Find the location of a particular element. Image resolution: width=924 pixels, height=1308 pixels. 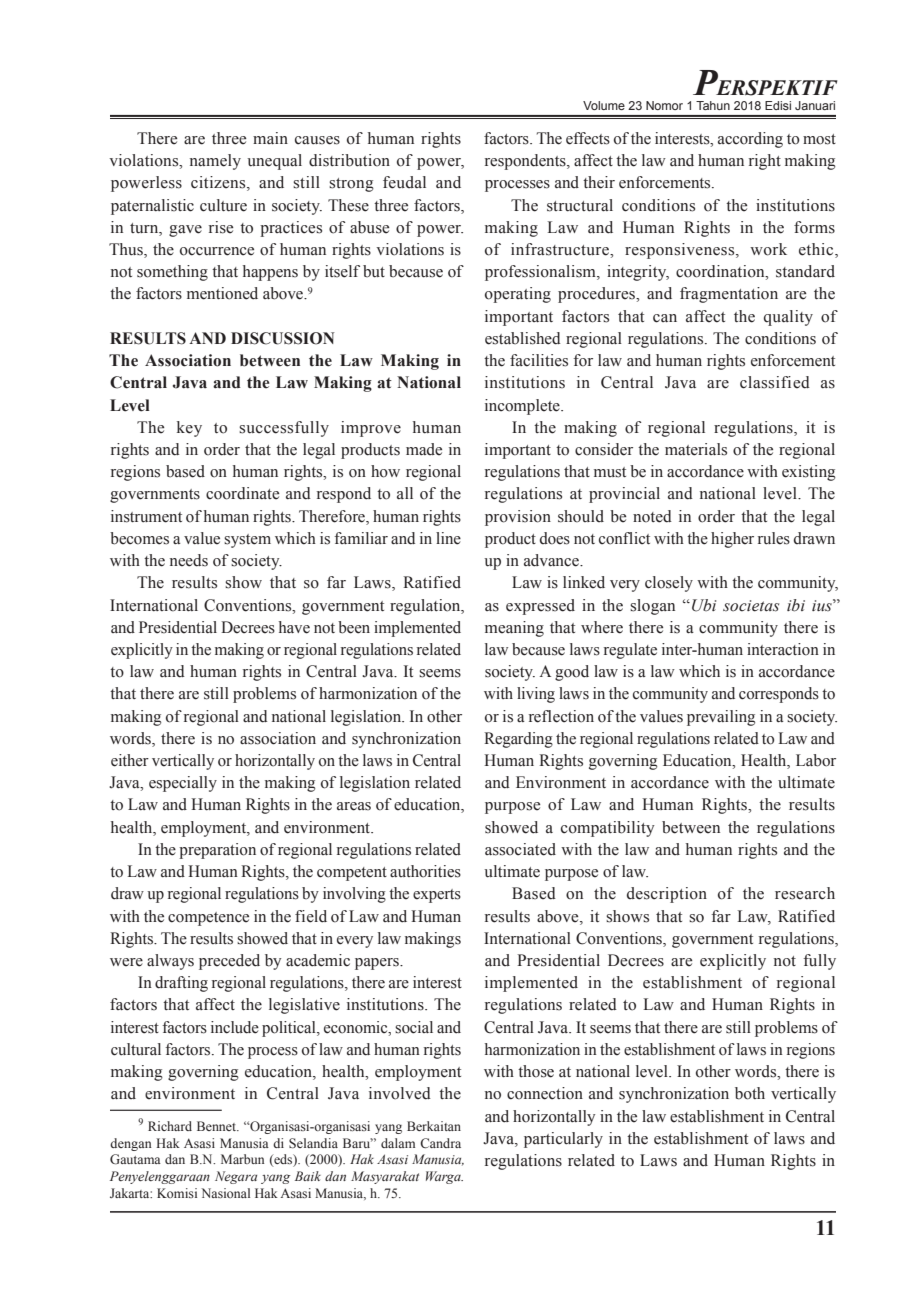

according is located at coordinates (750, 140).
